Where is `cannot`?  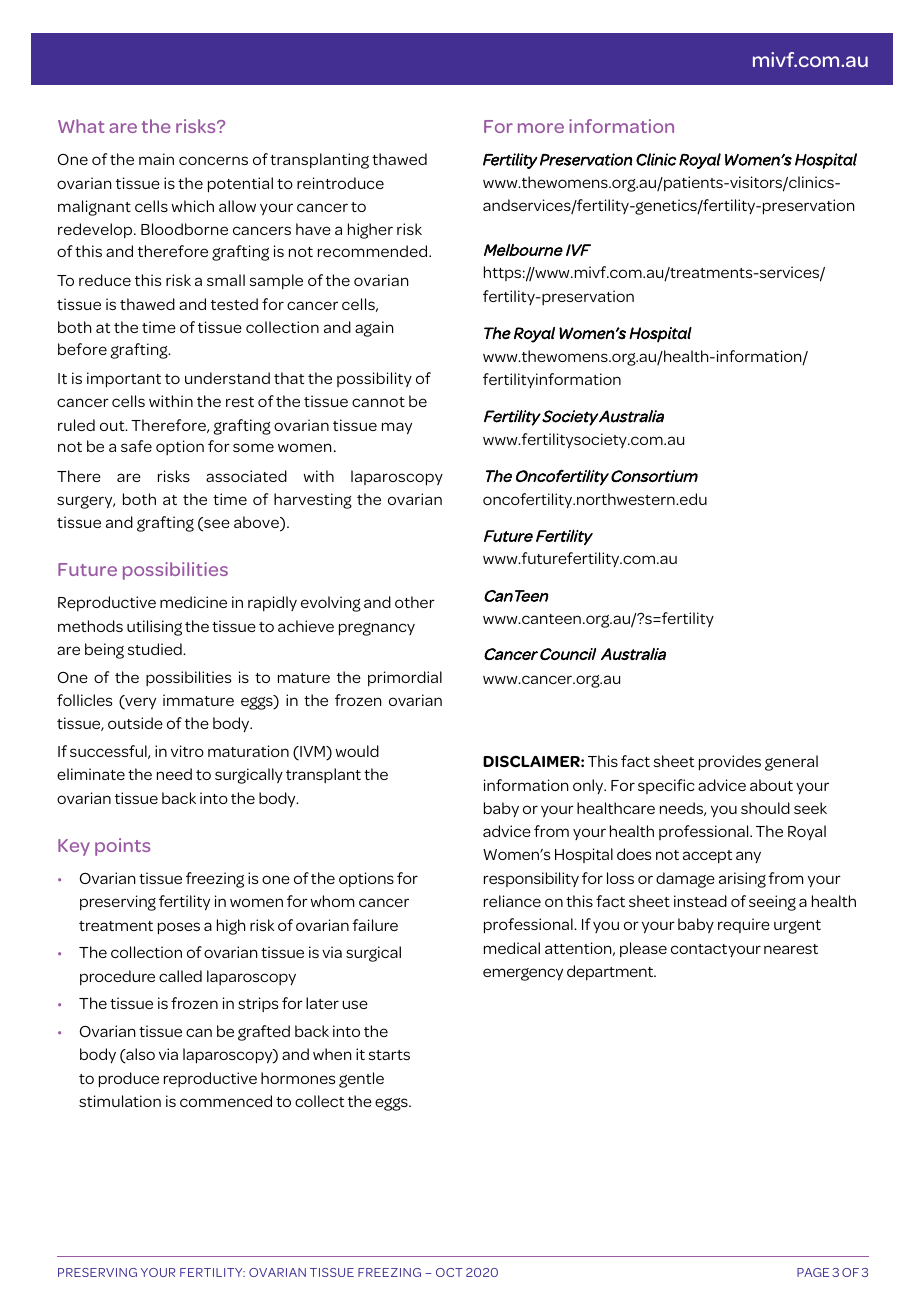 cannot is located at coordinates (378, 402).
